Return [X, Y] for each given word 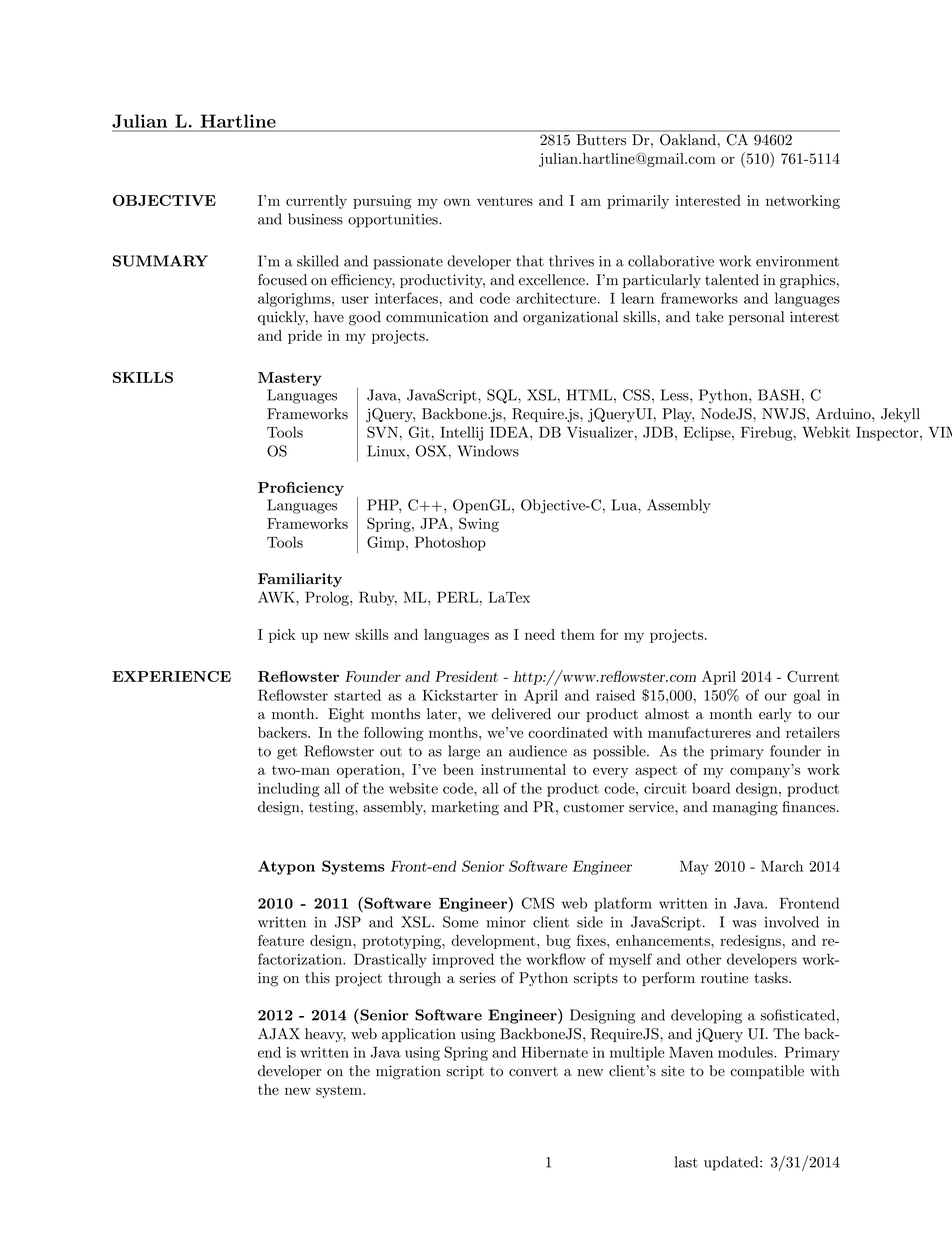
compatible [767, 1072]
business [315, 219]
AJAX [279, 1034]
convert [533, 1072]
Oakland [688, 139]
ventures [505, 201]
